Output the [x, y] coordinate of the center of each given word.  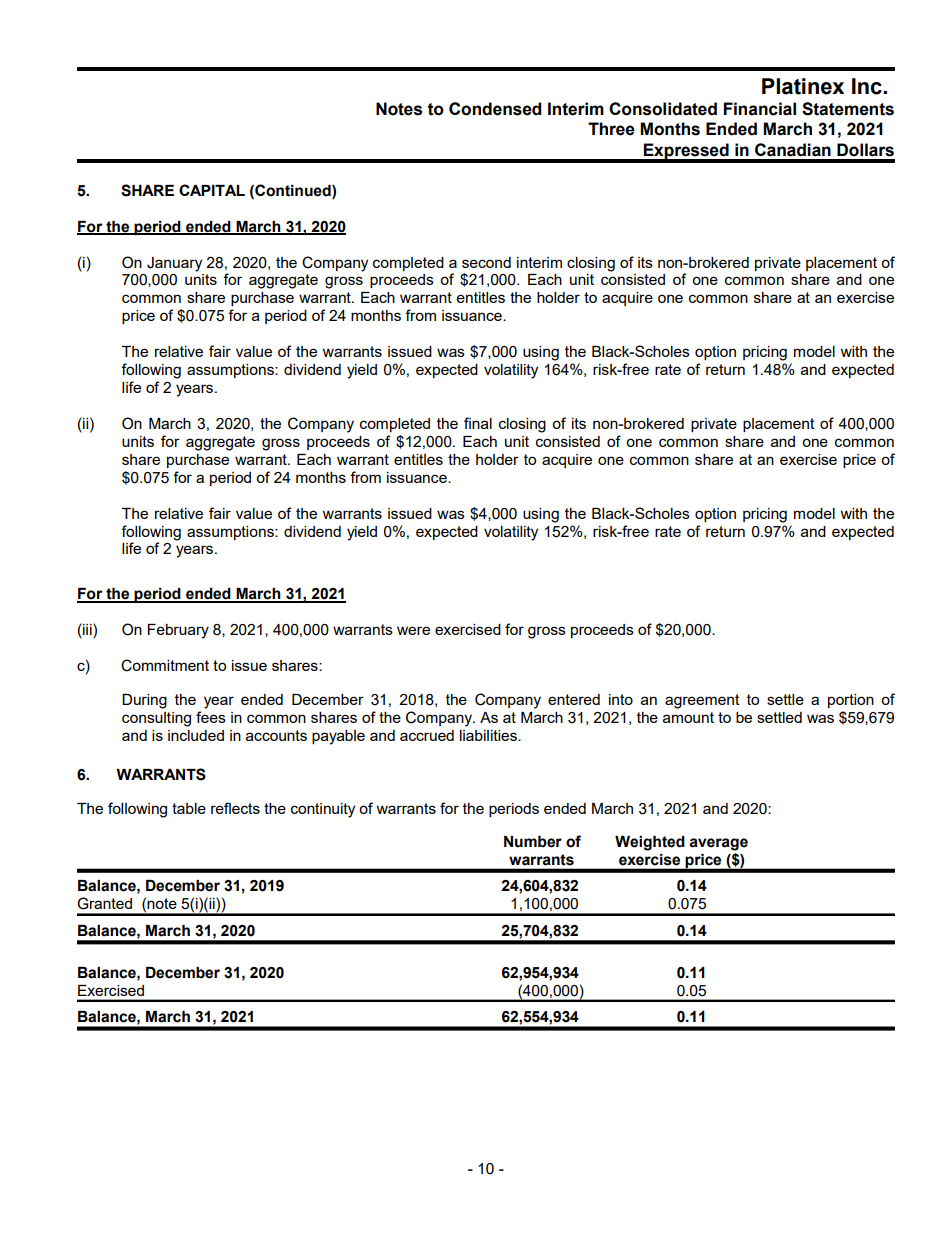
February [178, 631]
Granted [104, 903]
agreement [702, 701]
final [478, 423]
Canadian [793, 150]
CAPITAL [212, 190]
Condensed [495, 109]
